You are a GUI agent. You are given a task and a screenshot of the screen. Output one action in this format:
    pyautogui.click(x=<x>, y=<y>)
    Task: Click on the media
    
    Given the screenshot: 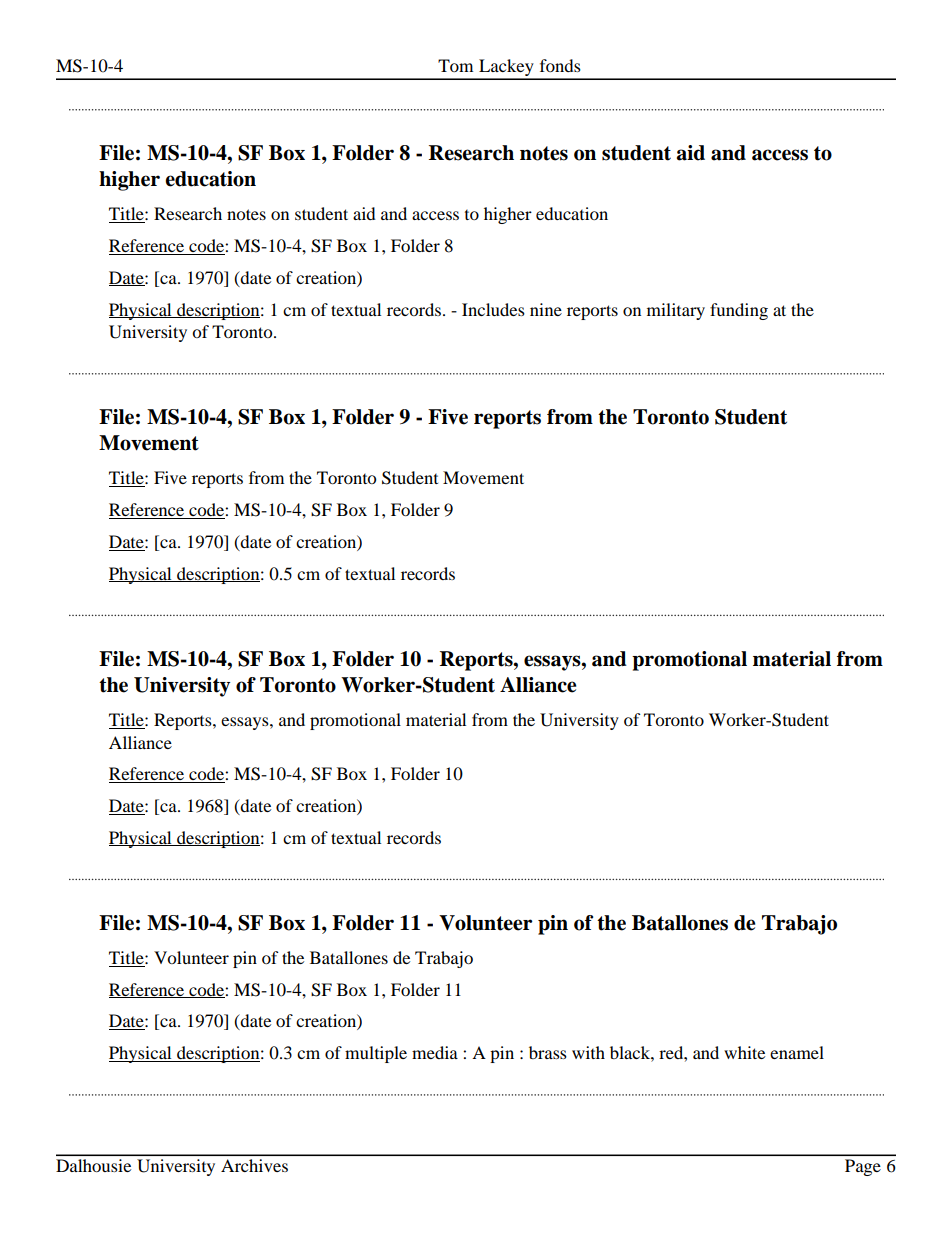 What is the action you would take?
    pyautogui.click(x=435, y=1052)
